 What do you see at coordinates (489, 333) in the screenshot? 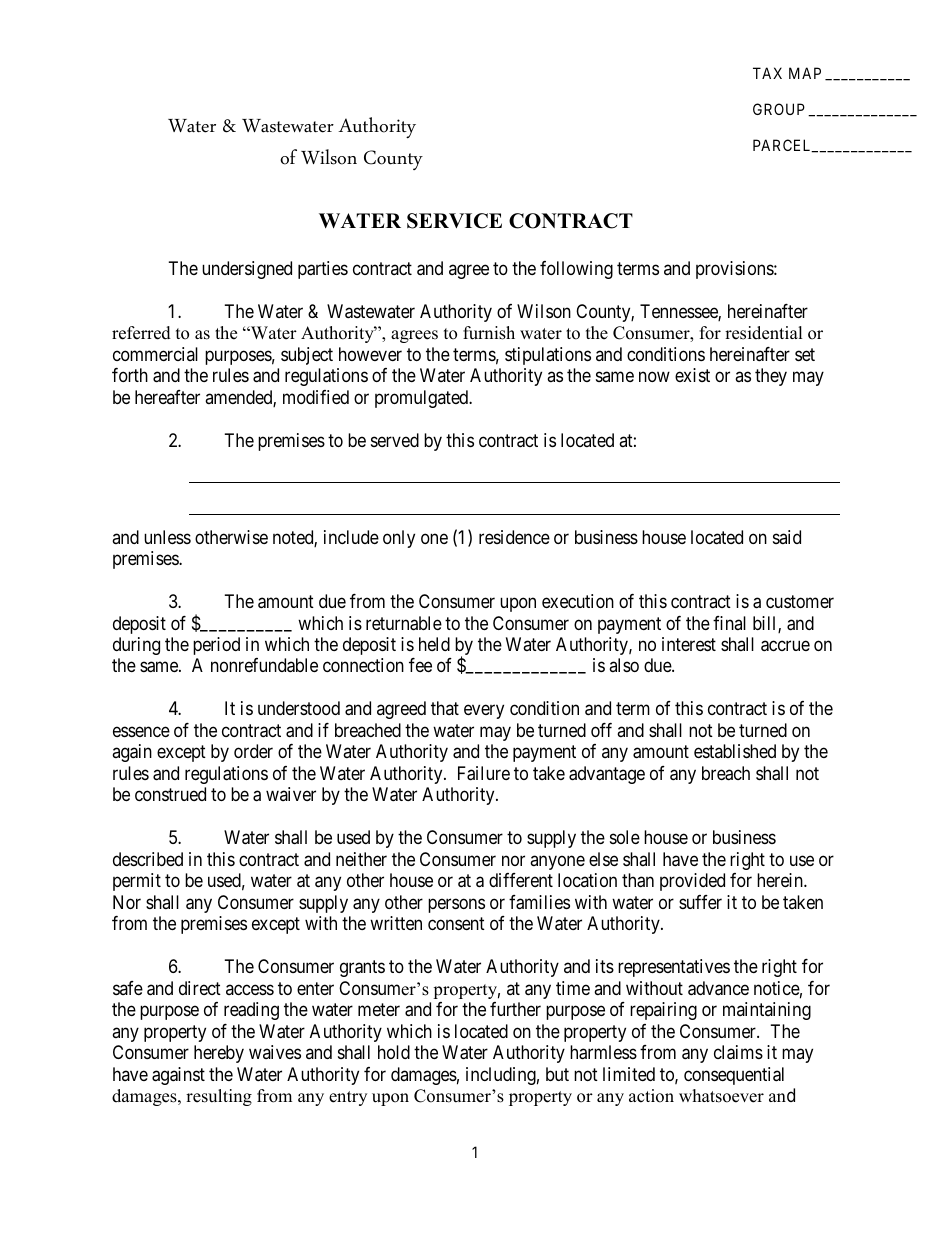
I see `furnish` at bounding box center [489, 333].
